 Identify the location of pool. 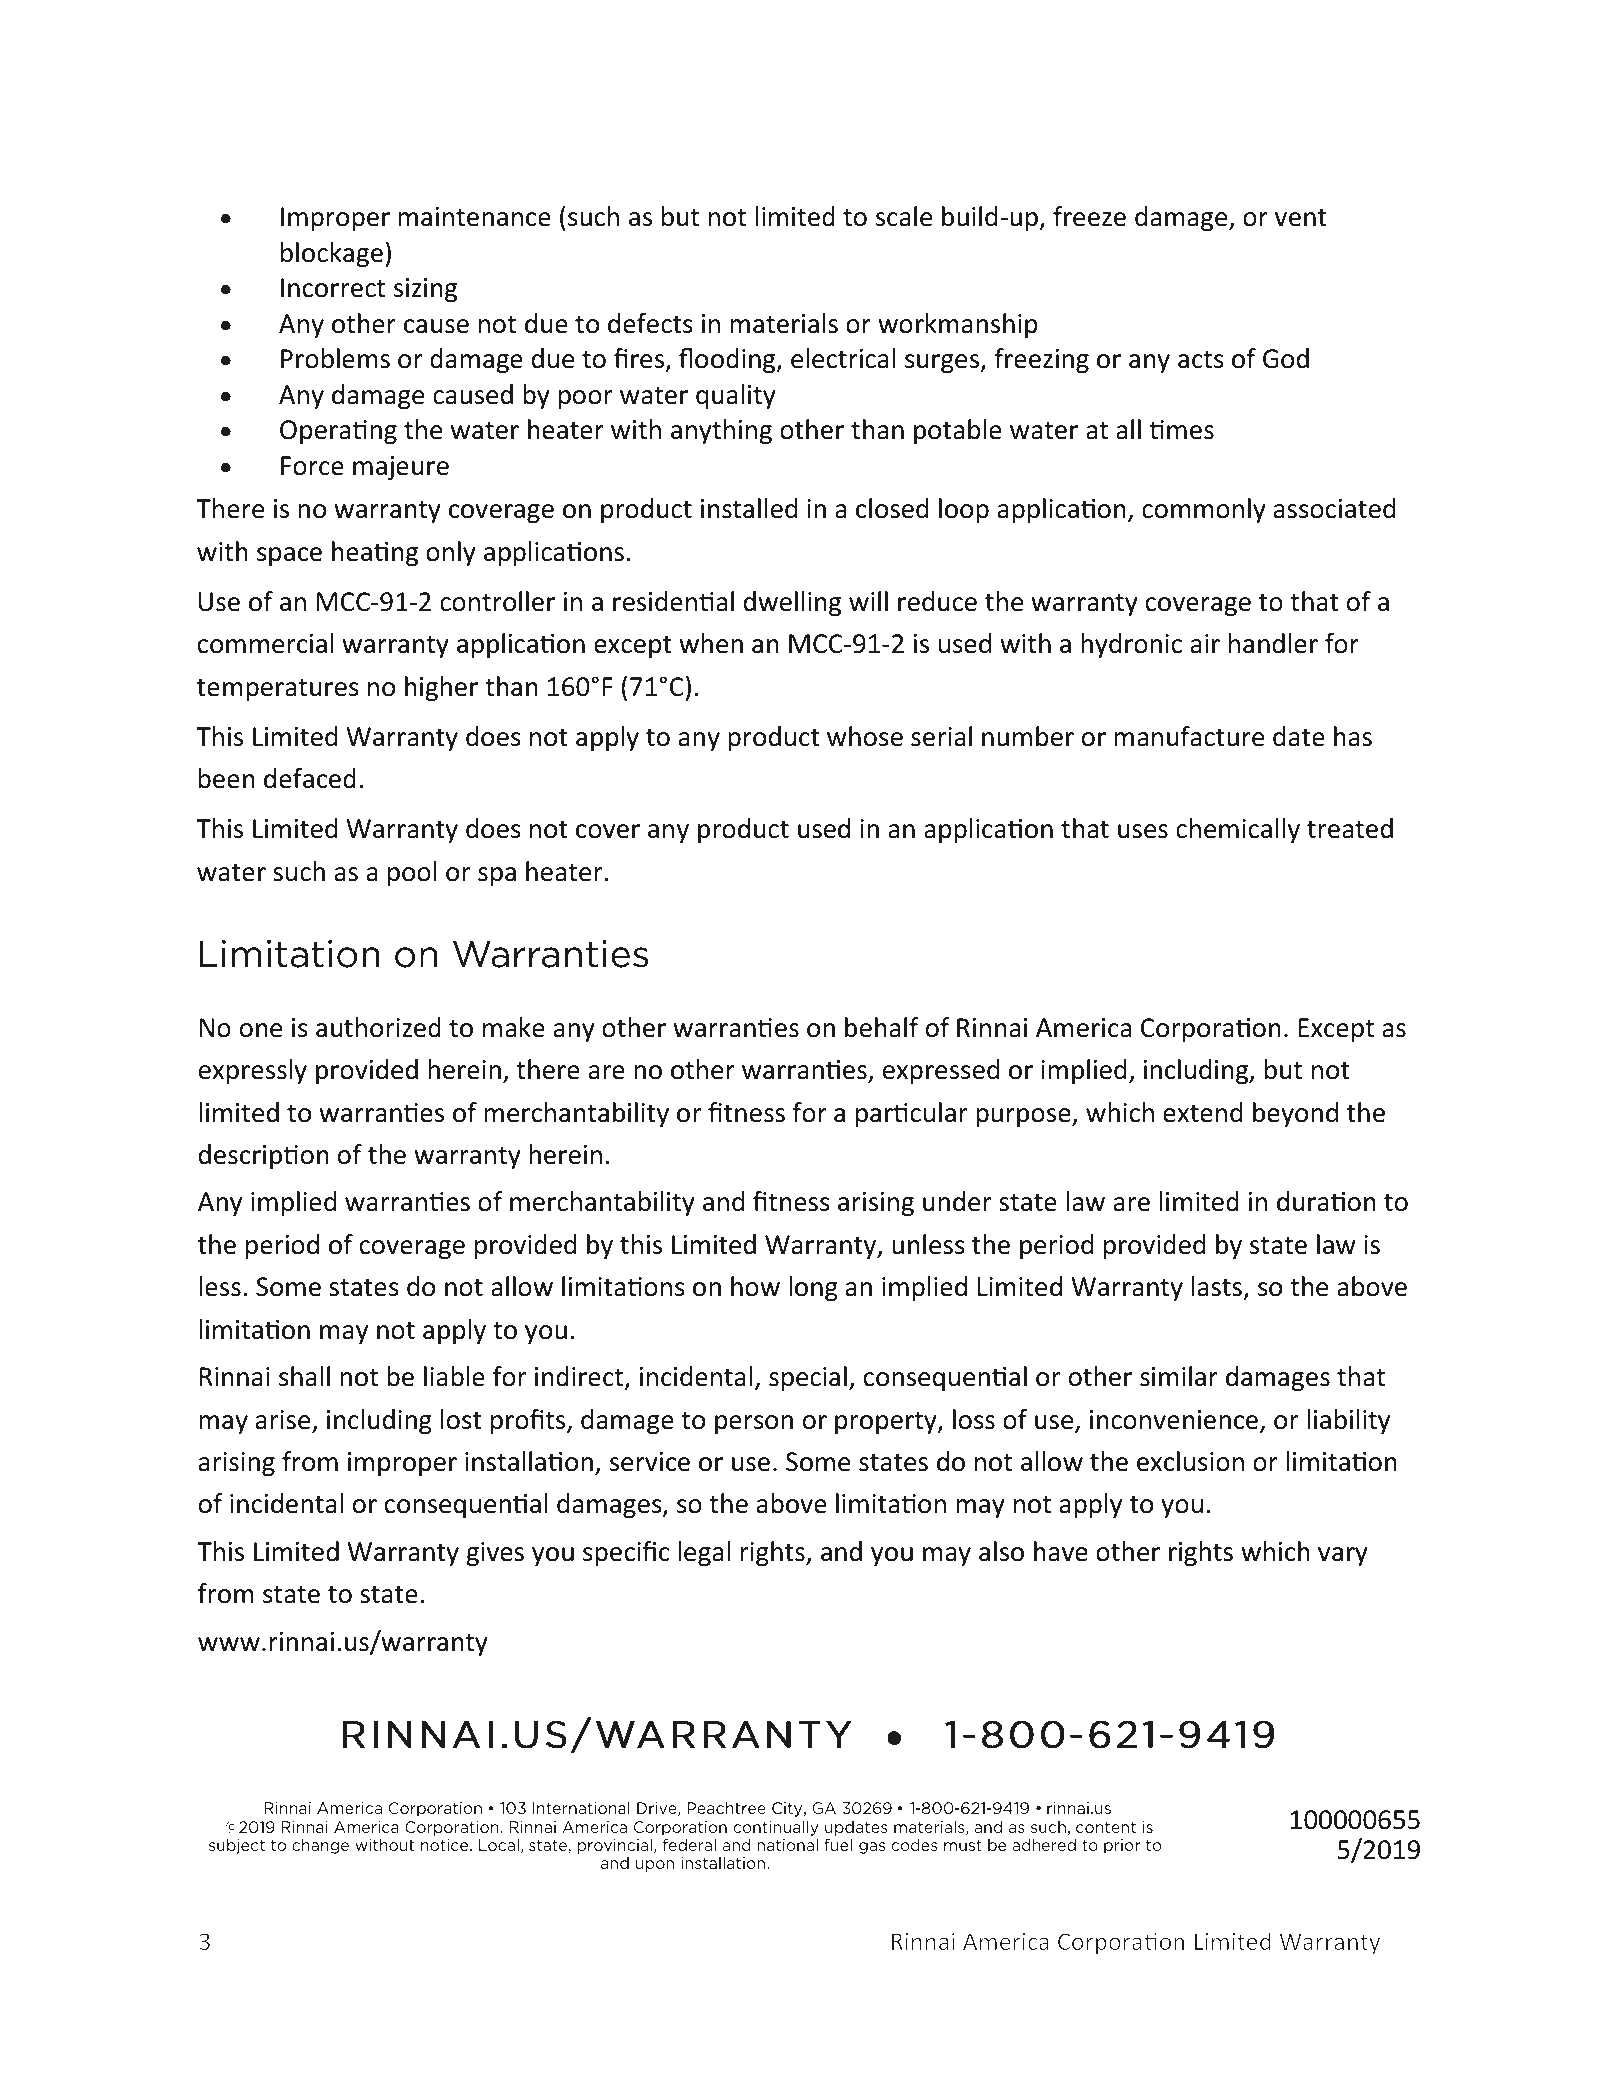
(412, 873).
